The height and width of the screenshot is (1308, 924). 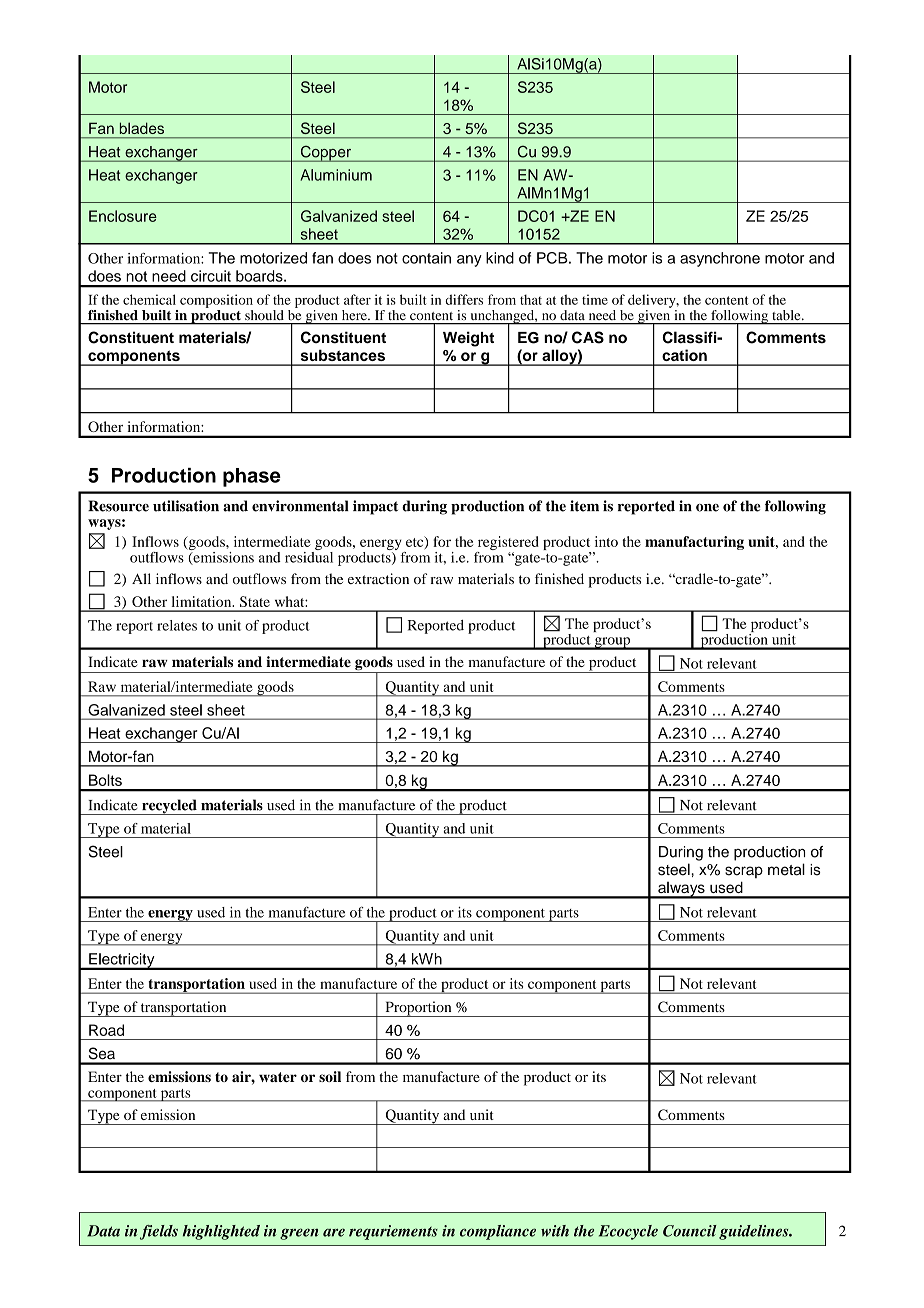 What do you see at coordinates (106, 1030) in the screenshot?
I see `Road` at bounding box center [106, 1030].
